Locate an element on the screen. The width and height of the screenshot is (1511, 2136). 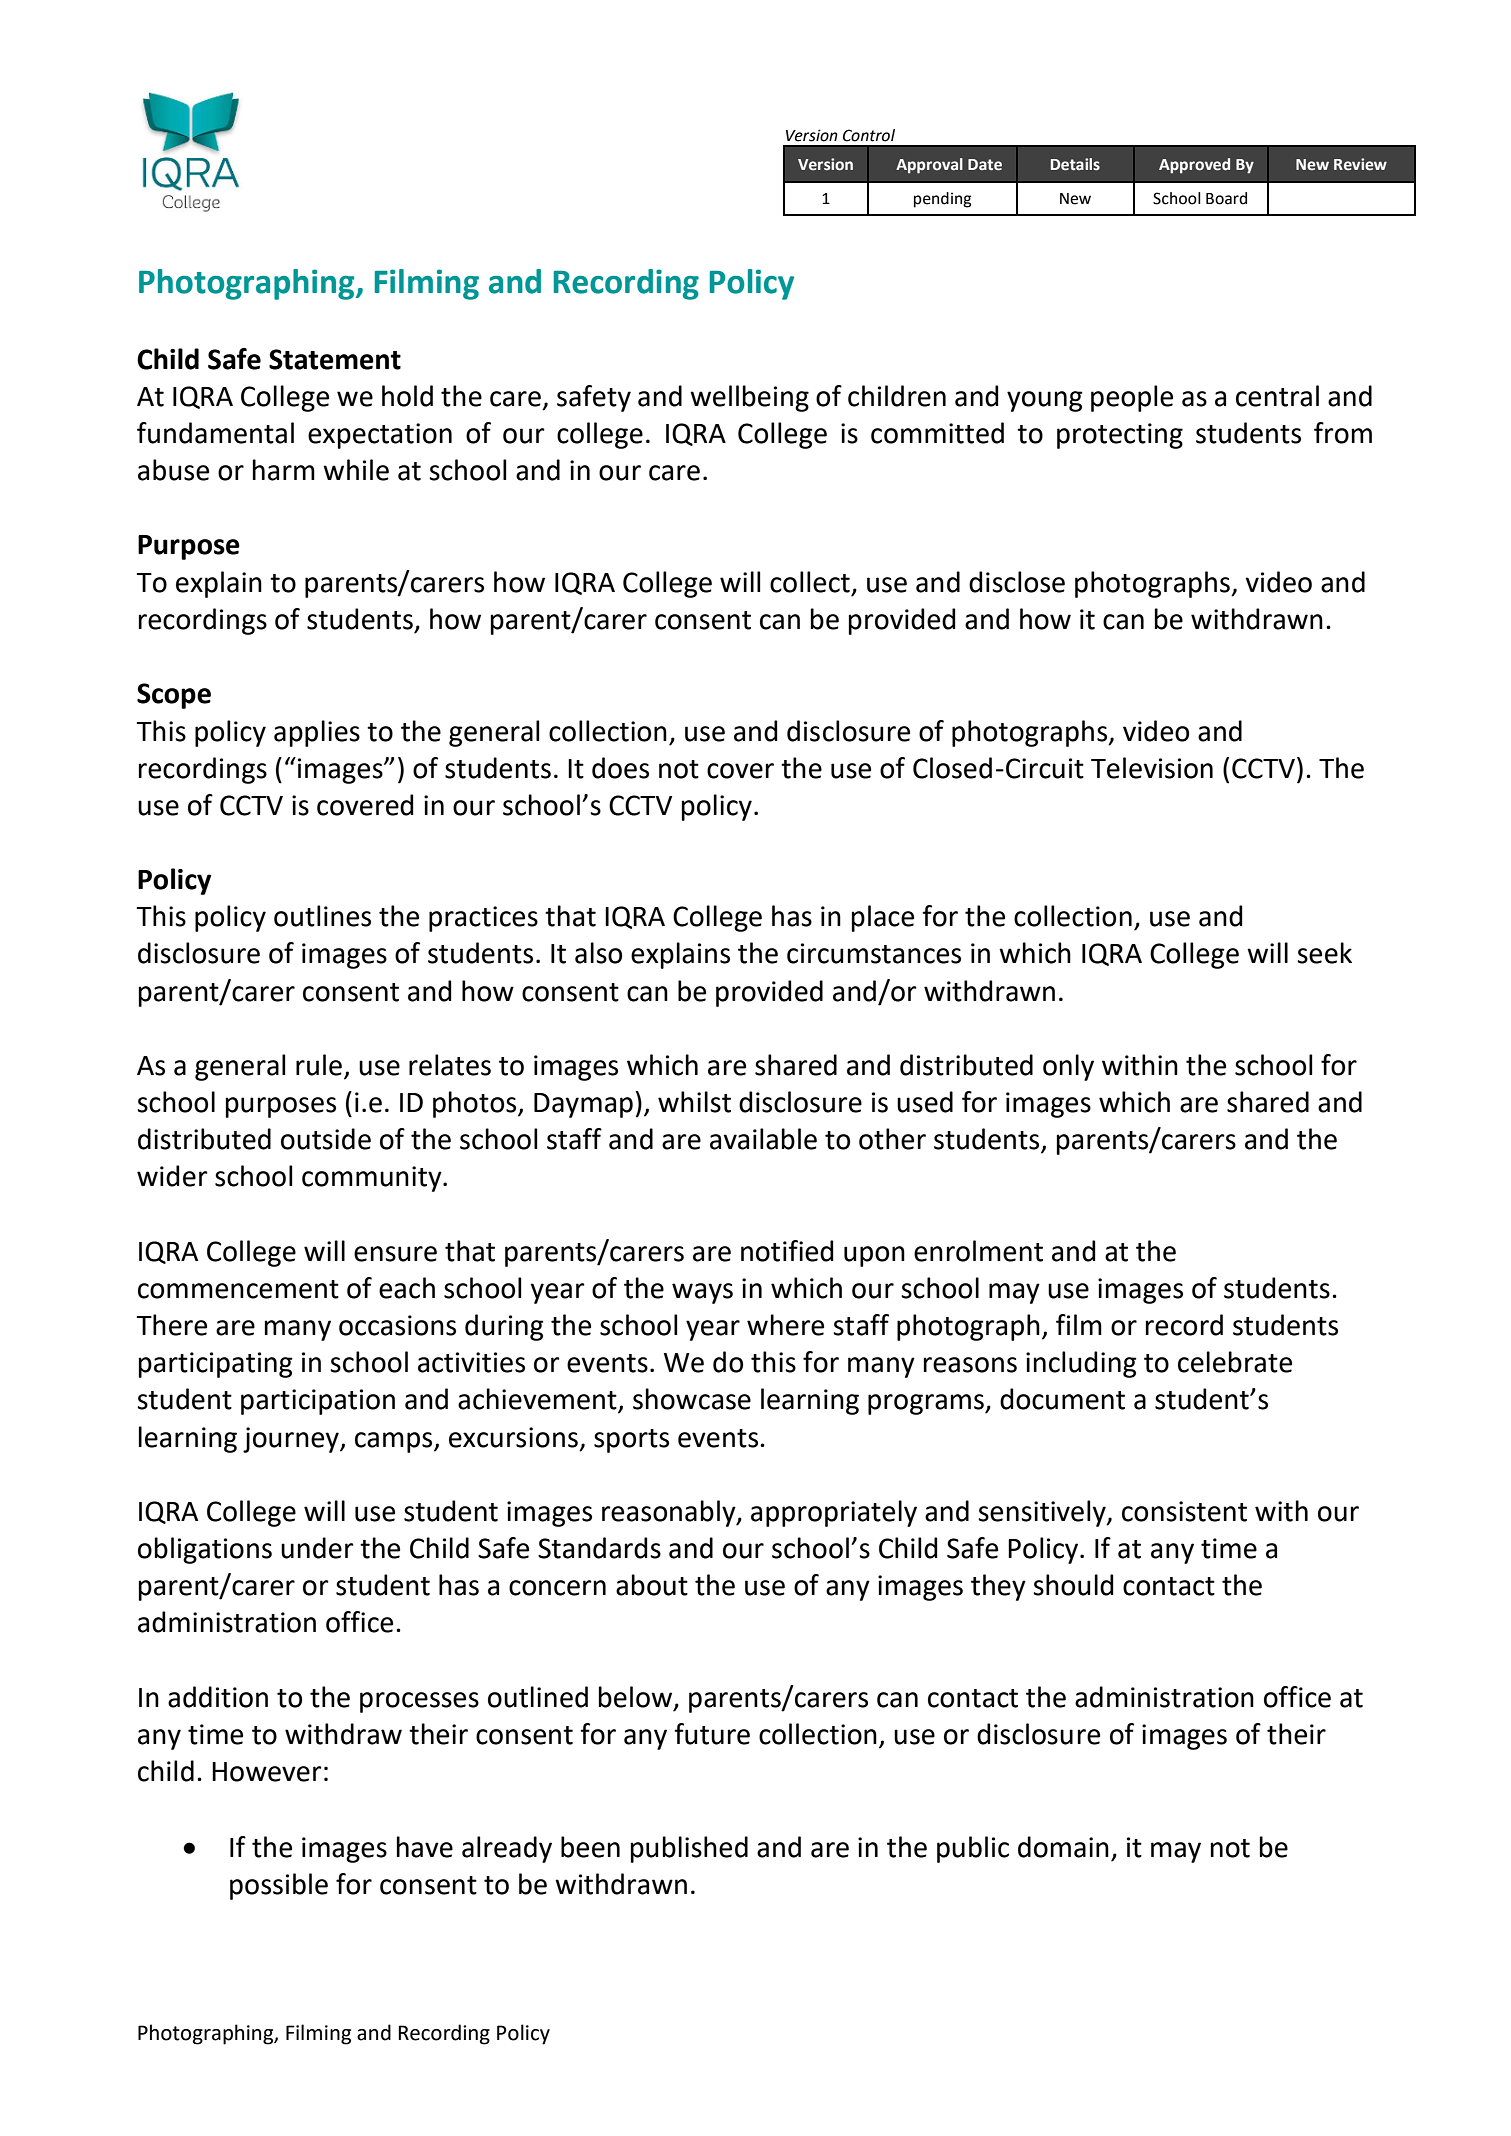
possible is located at coordinates (279, 1886).
